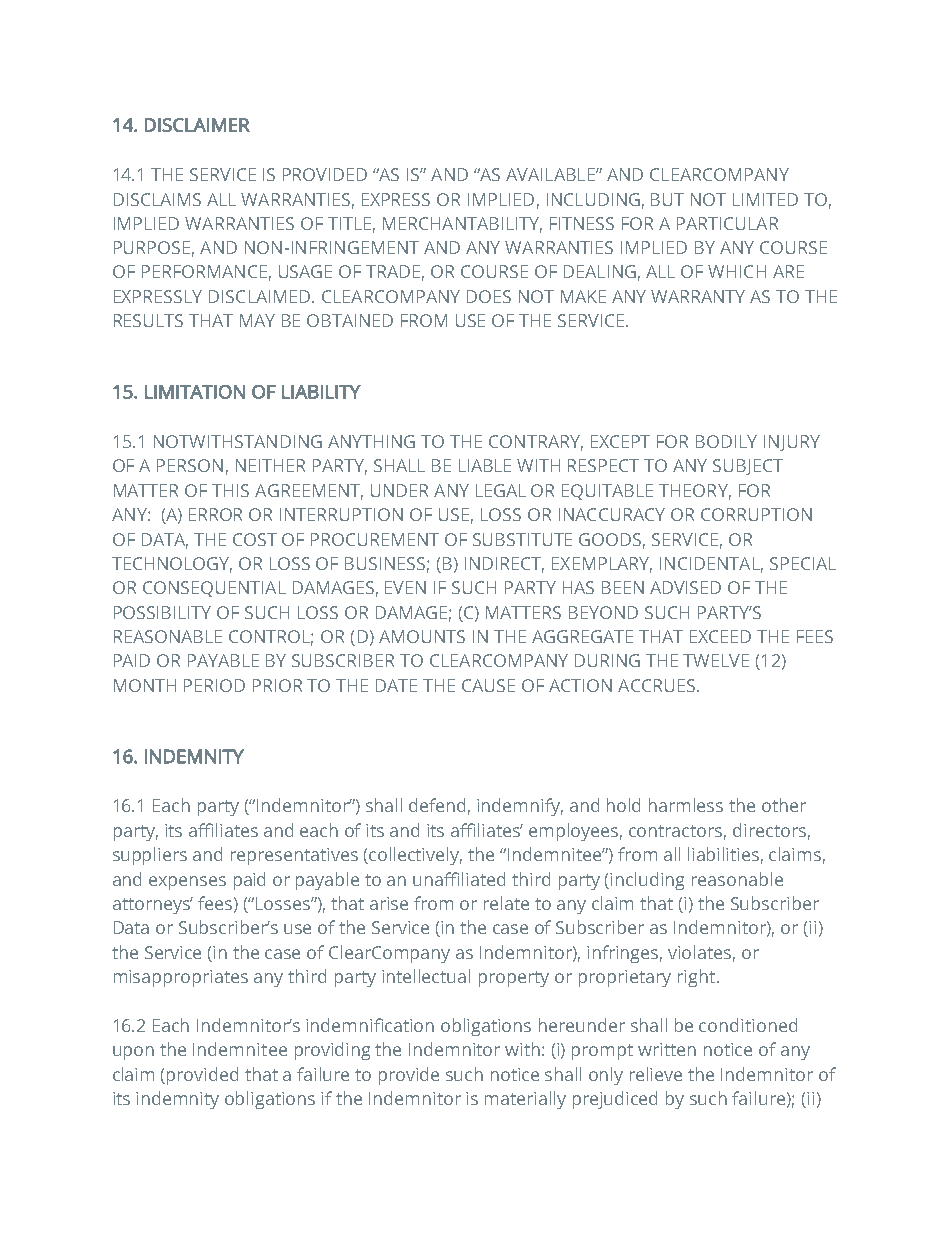 The width and height of the screenshot is (952, 1233). Describe the element at coordinates (162, 612) in the screenshot. I see `POSSIBILITY` at that location.
